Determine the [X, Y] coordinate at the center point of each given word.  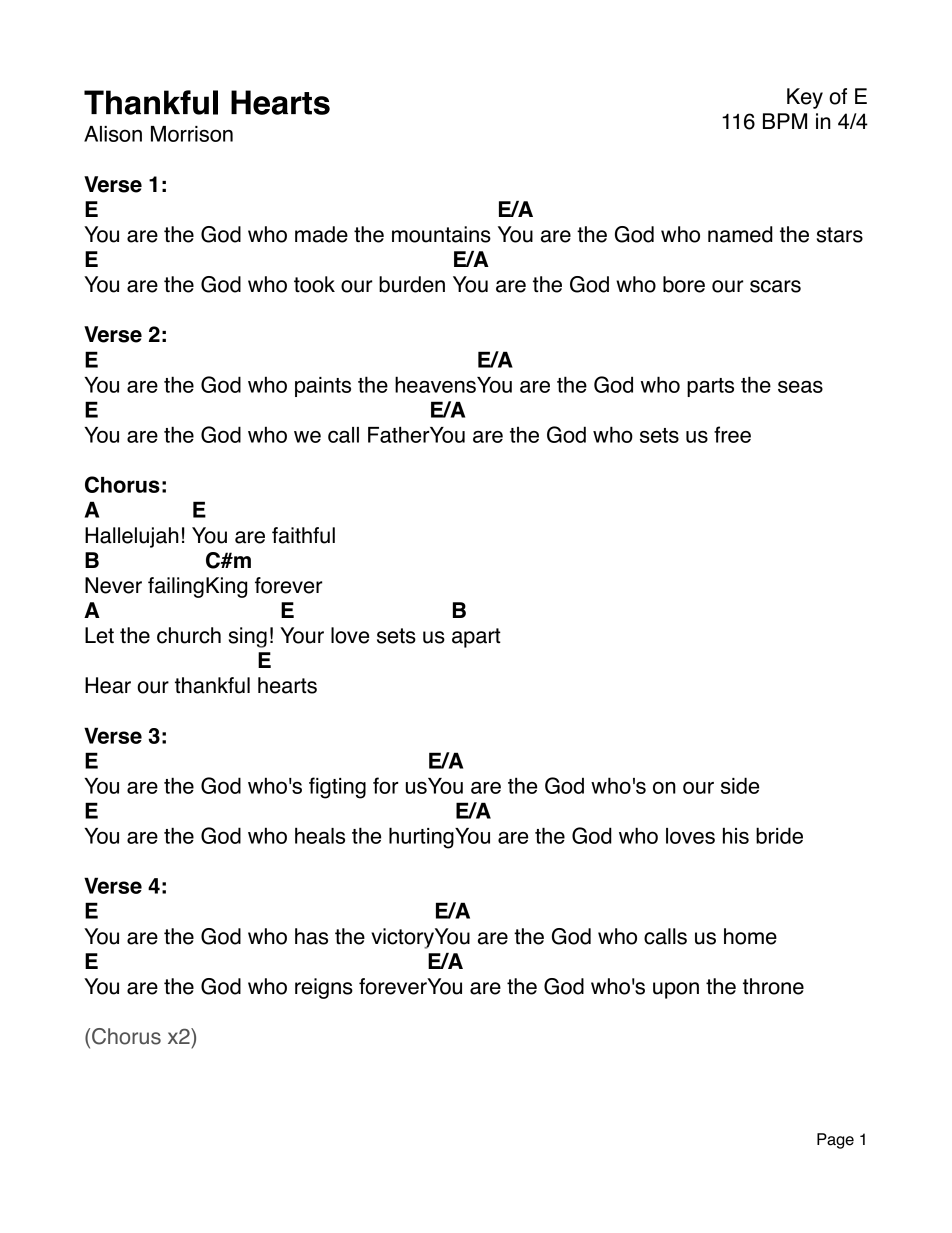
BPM [785, 121]
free [732, 434]
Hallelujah [132, 537]
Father [398, 434]
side [740, 785]
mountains [441, 234]
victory [402, 938]
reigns [324, 988]
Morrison [192, 134]
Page [835, 1141]
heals [320, 835]
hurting [421, 838]
